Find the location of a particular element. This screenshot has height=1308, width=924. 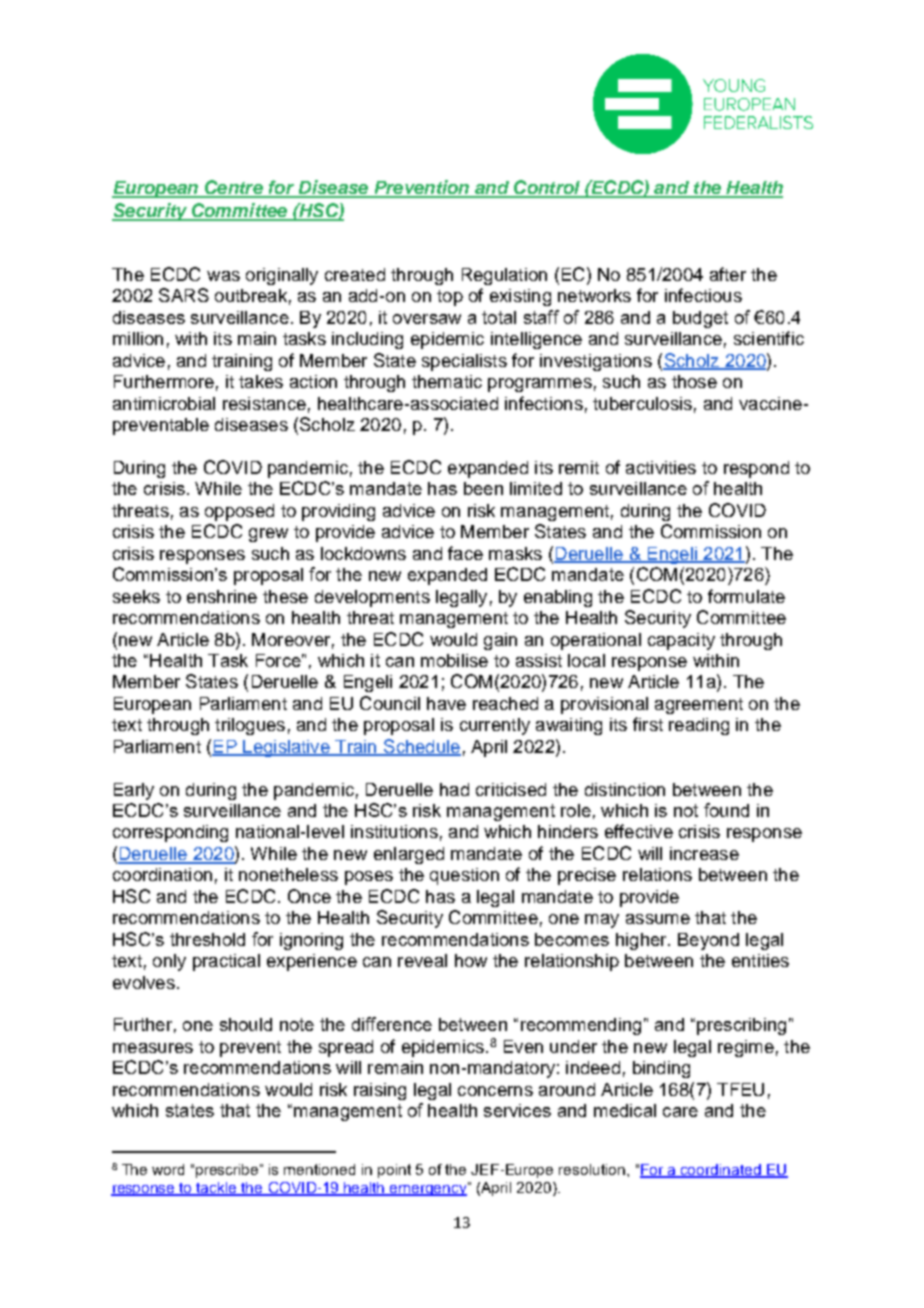

question is located at coordinates (464, 876).
